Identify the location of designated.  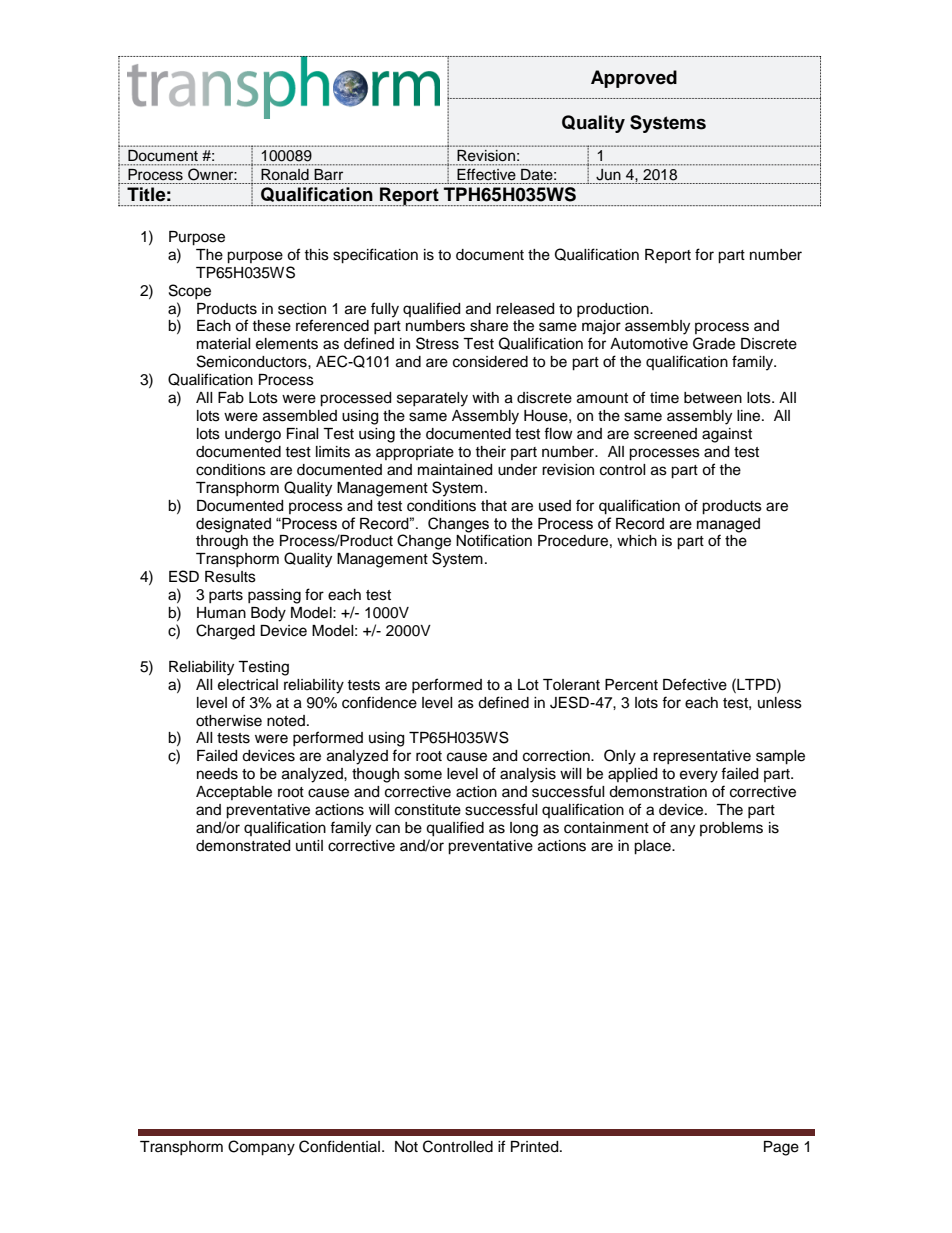
(233, 525).
